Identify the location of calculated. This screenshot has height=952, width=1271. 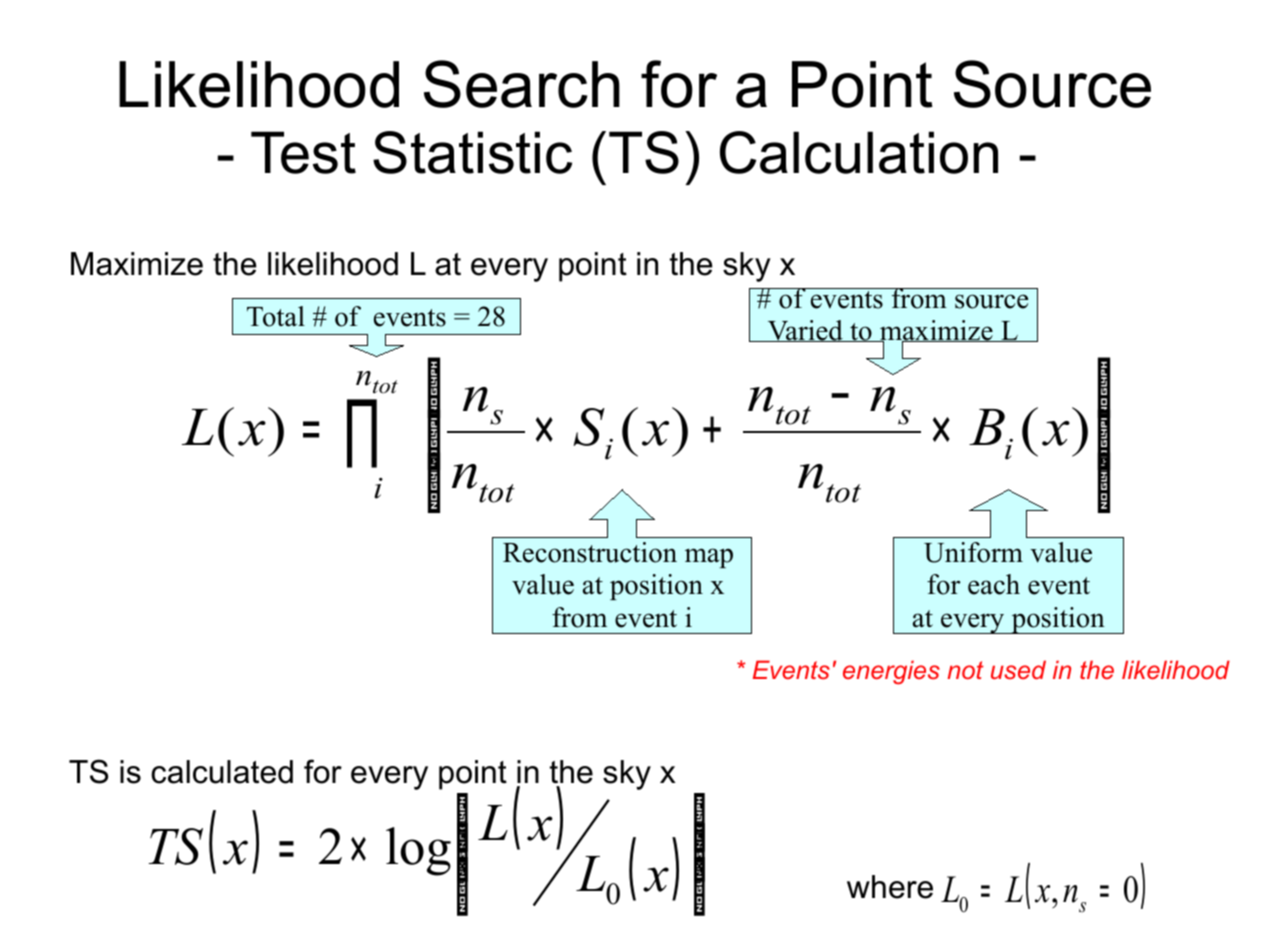
(222, 772).
